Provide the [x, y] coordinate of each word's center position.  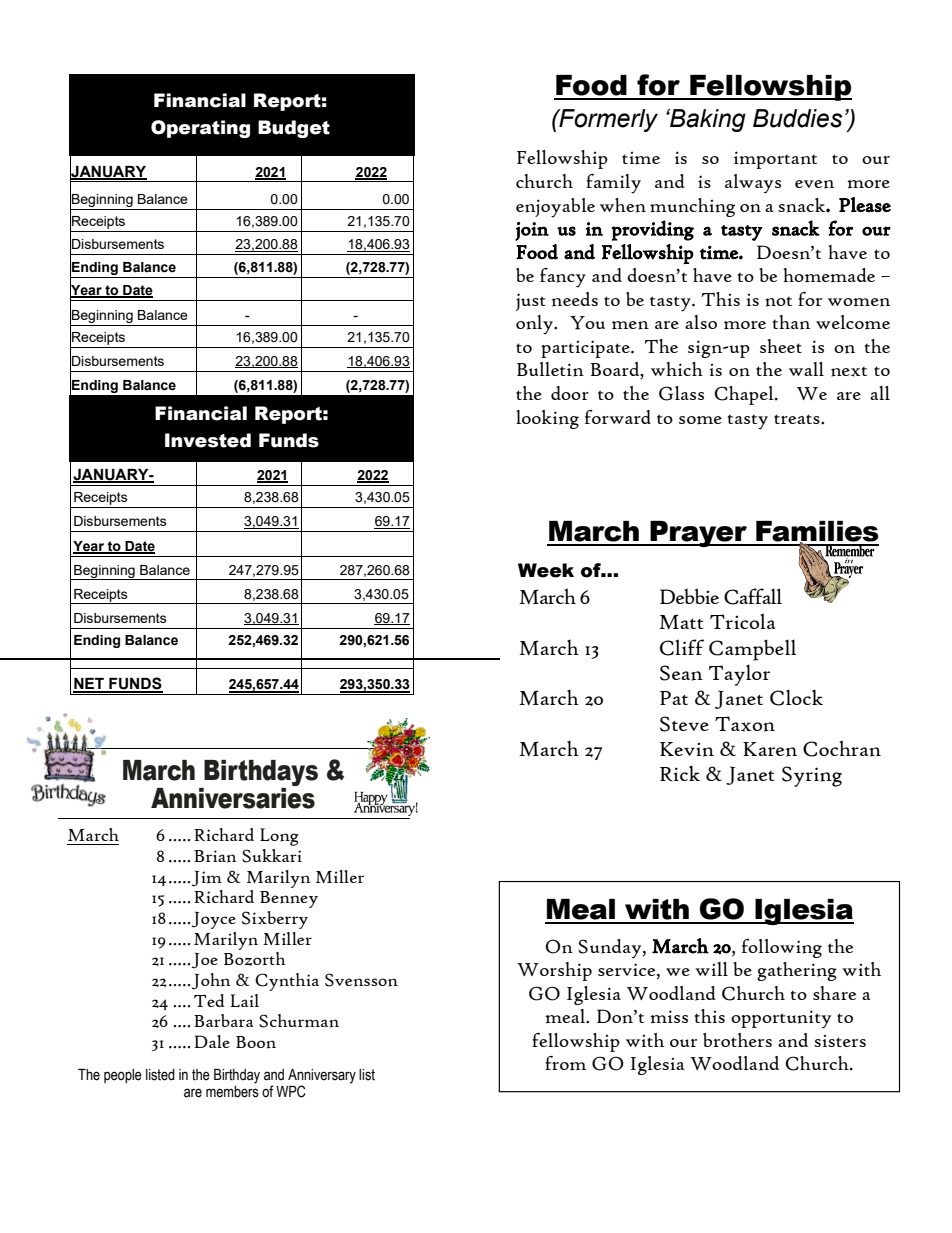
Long [279, 837]
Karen [770, 749]
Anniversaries [233, 797]
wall [806, 369]
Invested [208, 440]
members [232, 1090]
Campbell [752, 650]
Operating [200, 129]
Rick [680, 773]
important [775, 160]
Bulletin [550, 369]
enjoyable [555, 207]
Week [546, 570]
